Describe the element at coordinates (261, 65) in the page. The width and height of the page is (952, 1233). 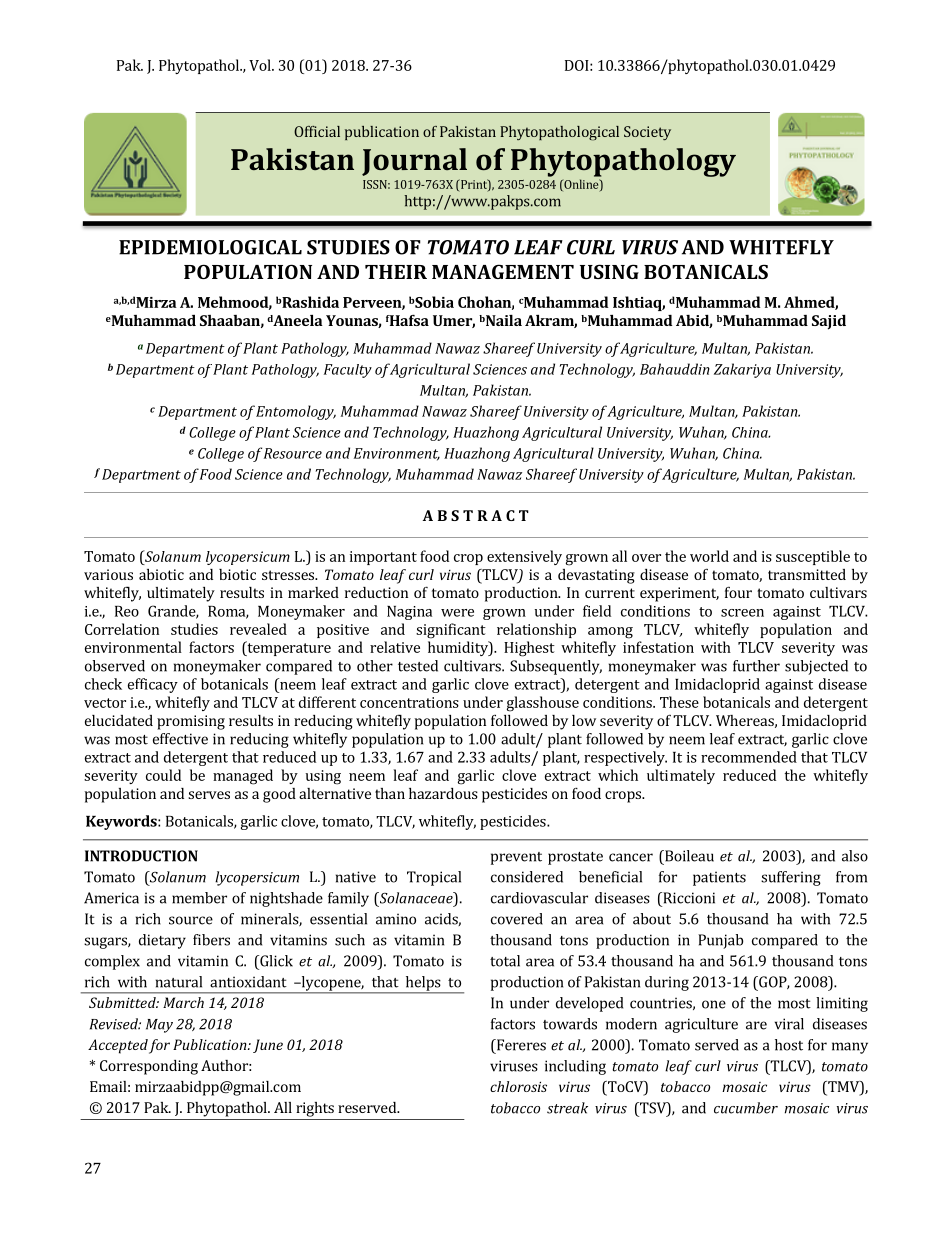
I see `Vol` at that location.
